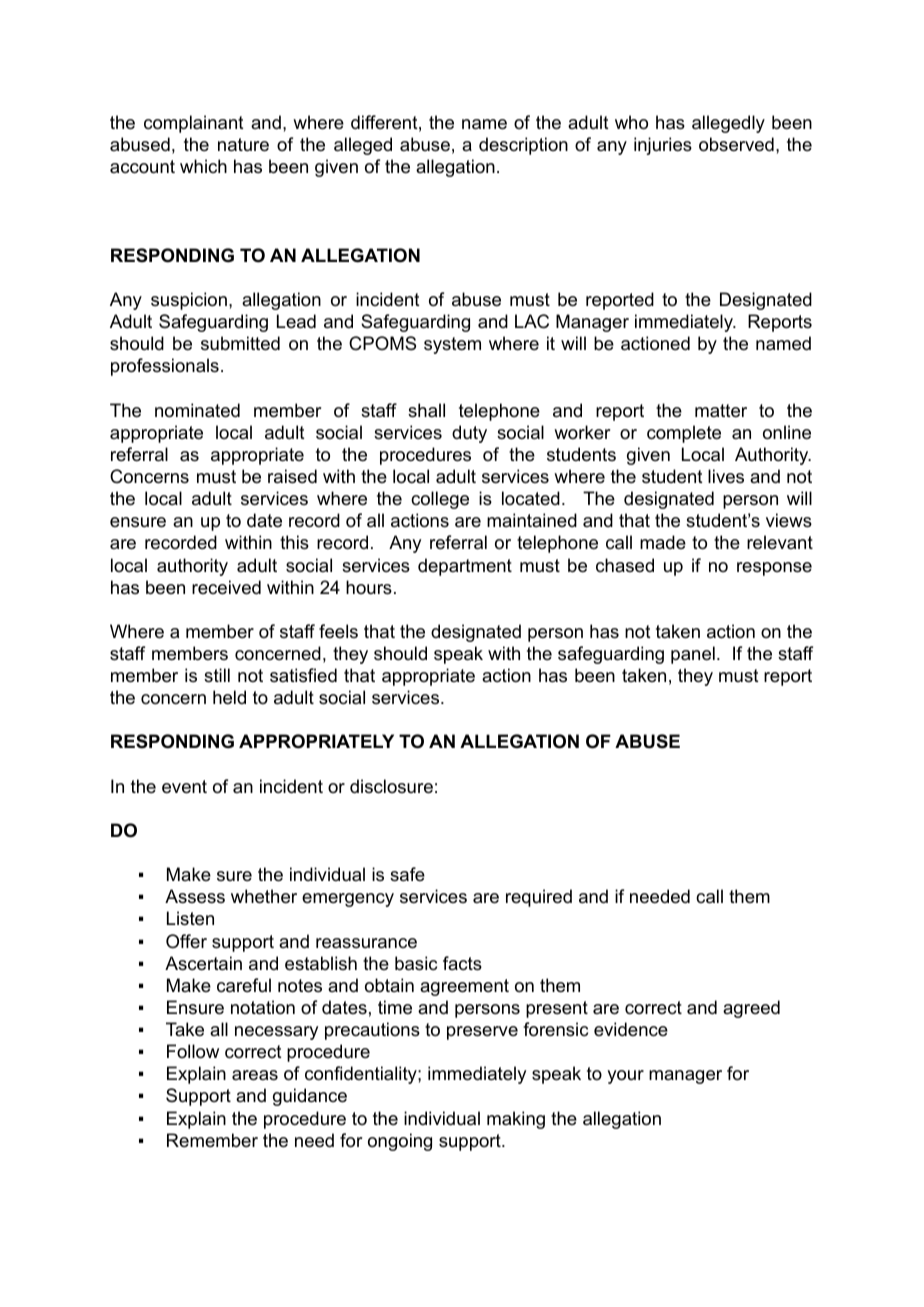 The image size is (924, 1307). Describe the element at coordinates (539, 898) in the image. I see `required` at that location.
